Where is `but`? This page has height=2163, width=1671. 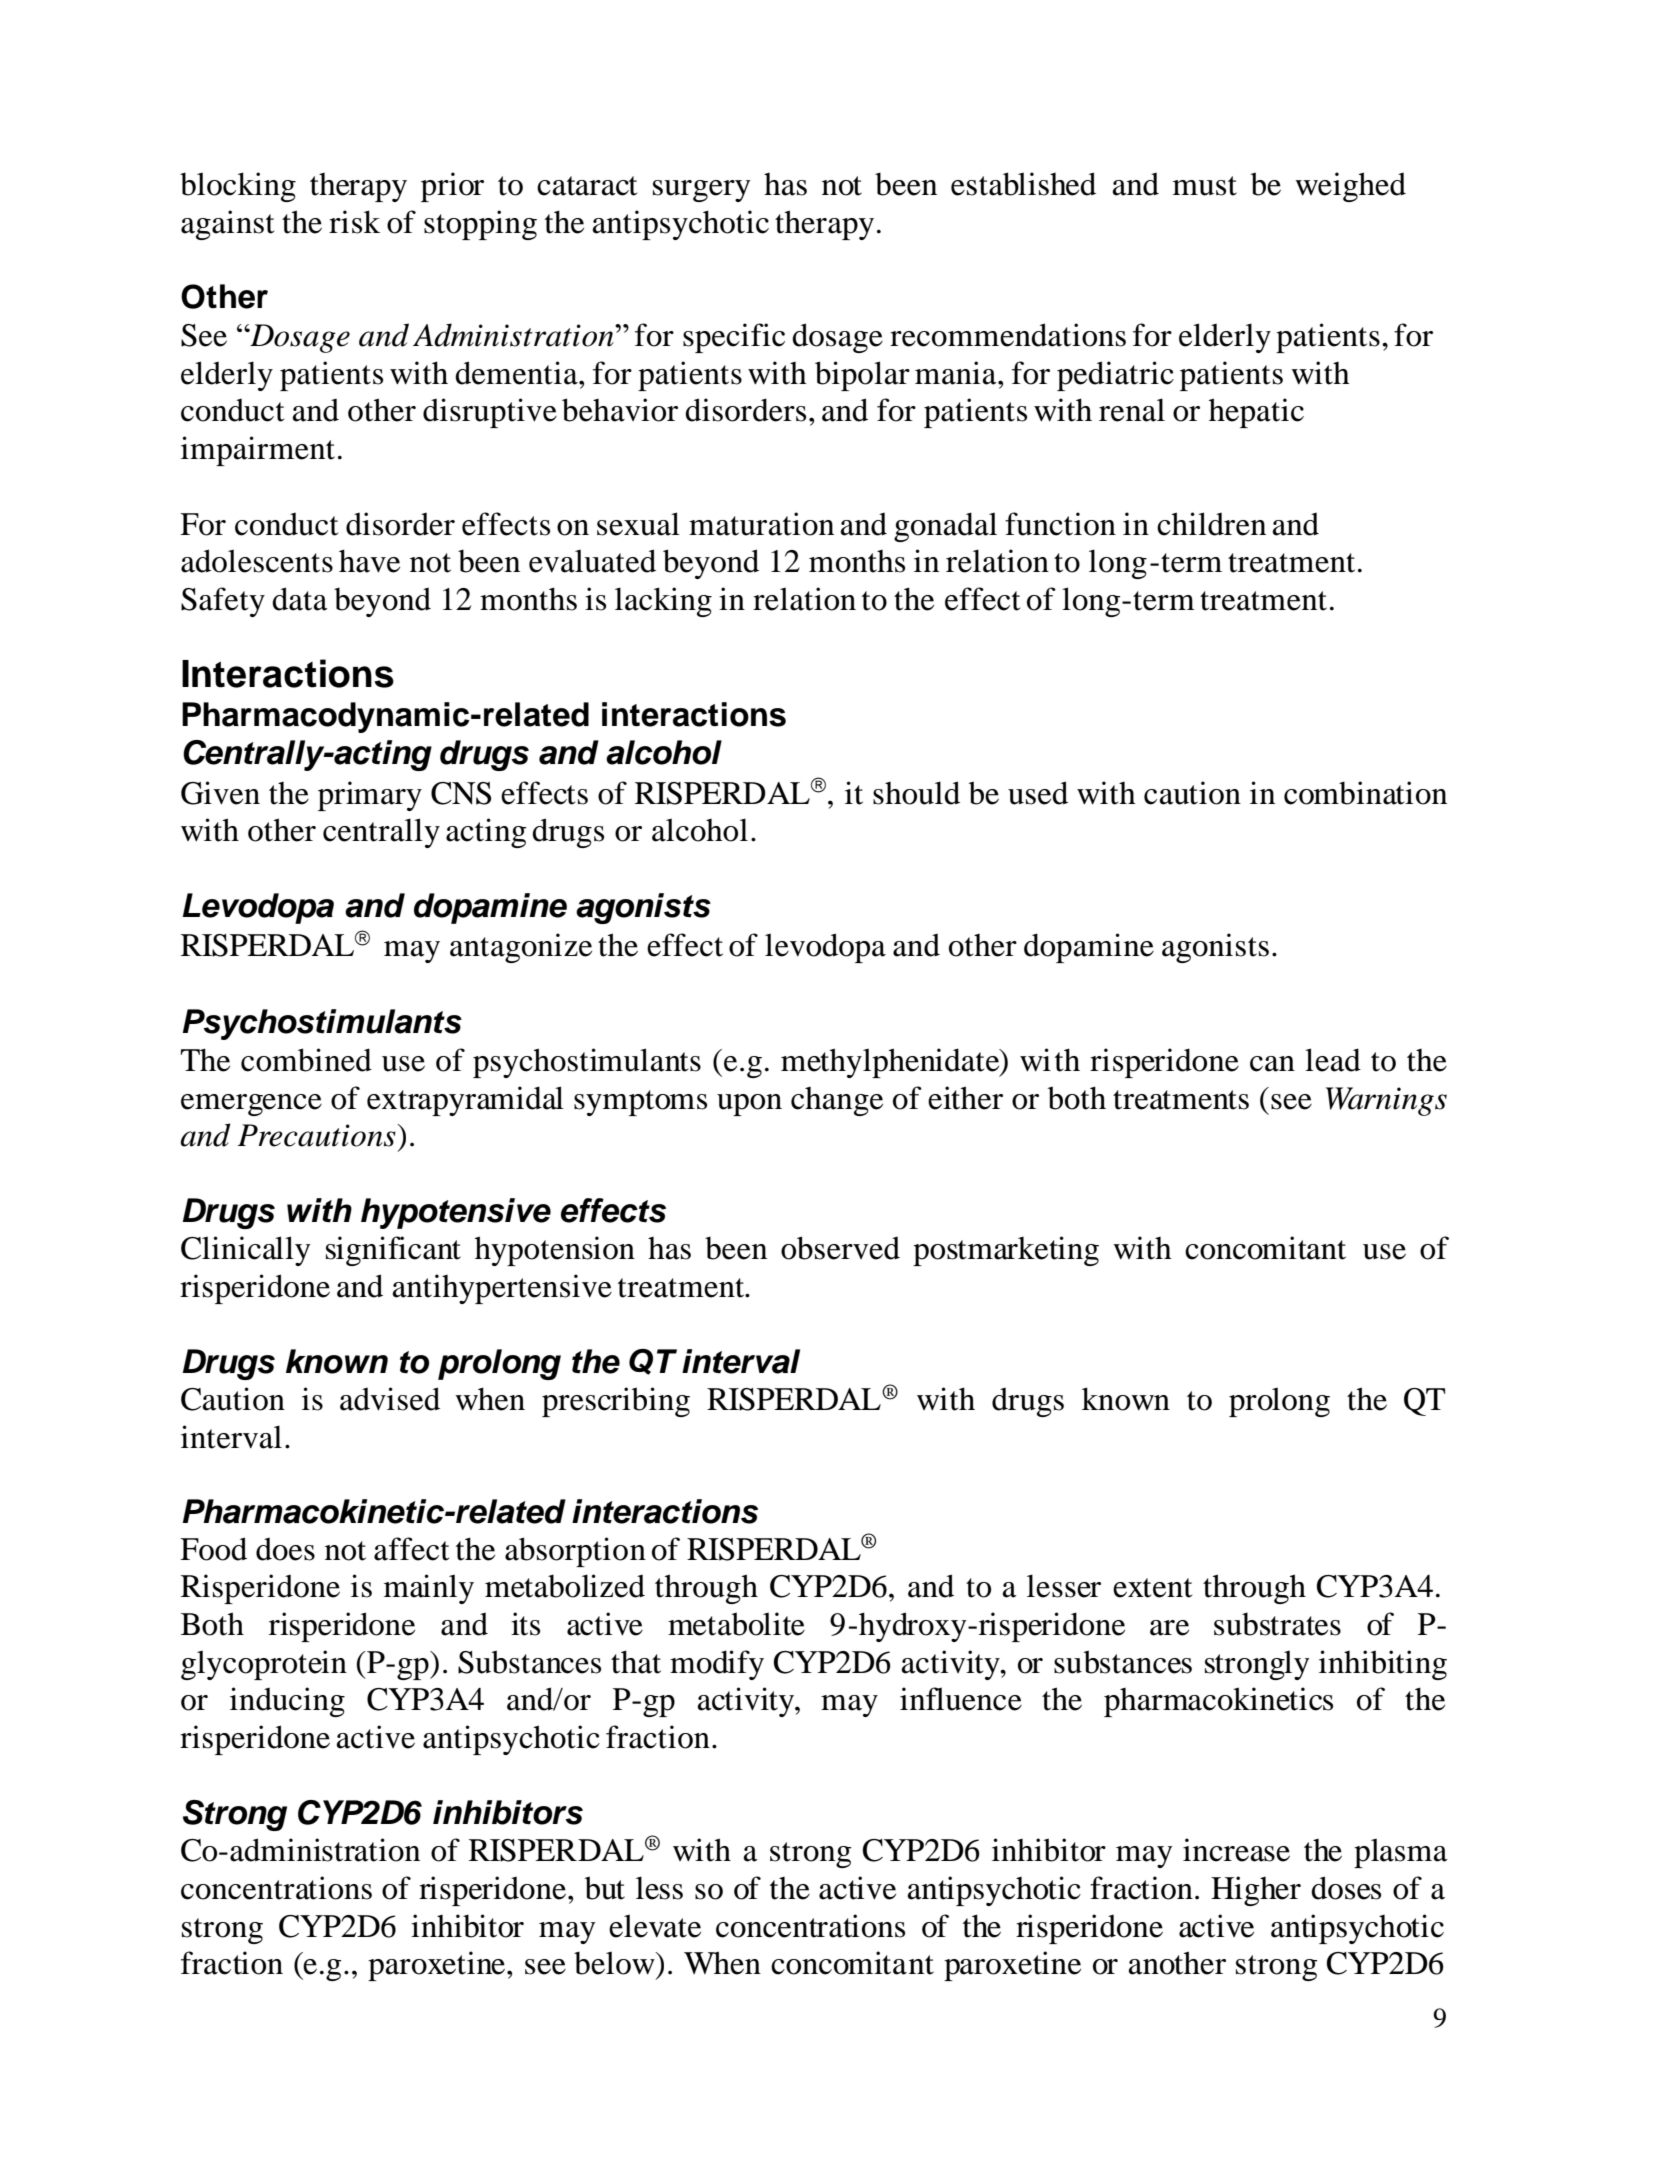
but is located at coordinates (605, 1888).
